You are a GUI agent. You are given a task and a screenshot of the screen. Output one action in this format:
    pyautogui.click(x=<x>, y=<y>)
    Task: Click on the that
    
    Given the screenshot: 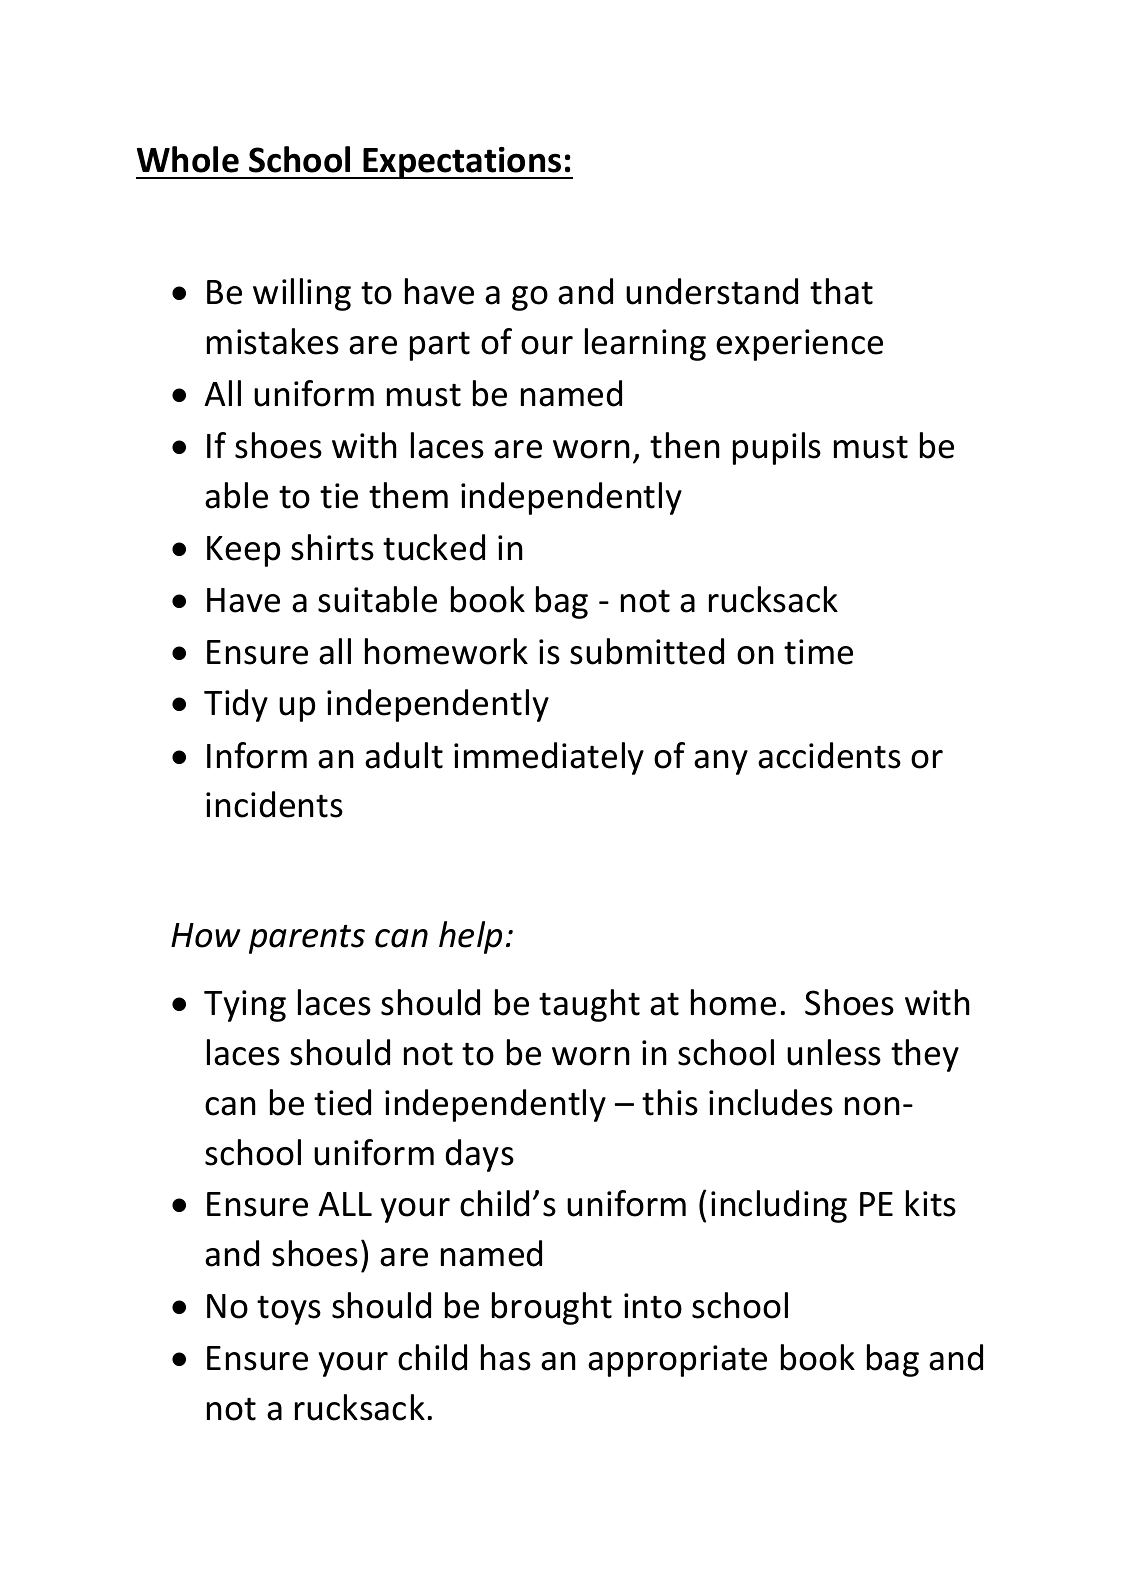 What is the action you would take?
    pyautogui.click(x=841, y=291)
